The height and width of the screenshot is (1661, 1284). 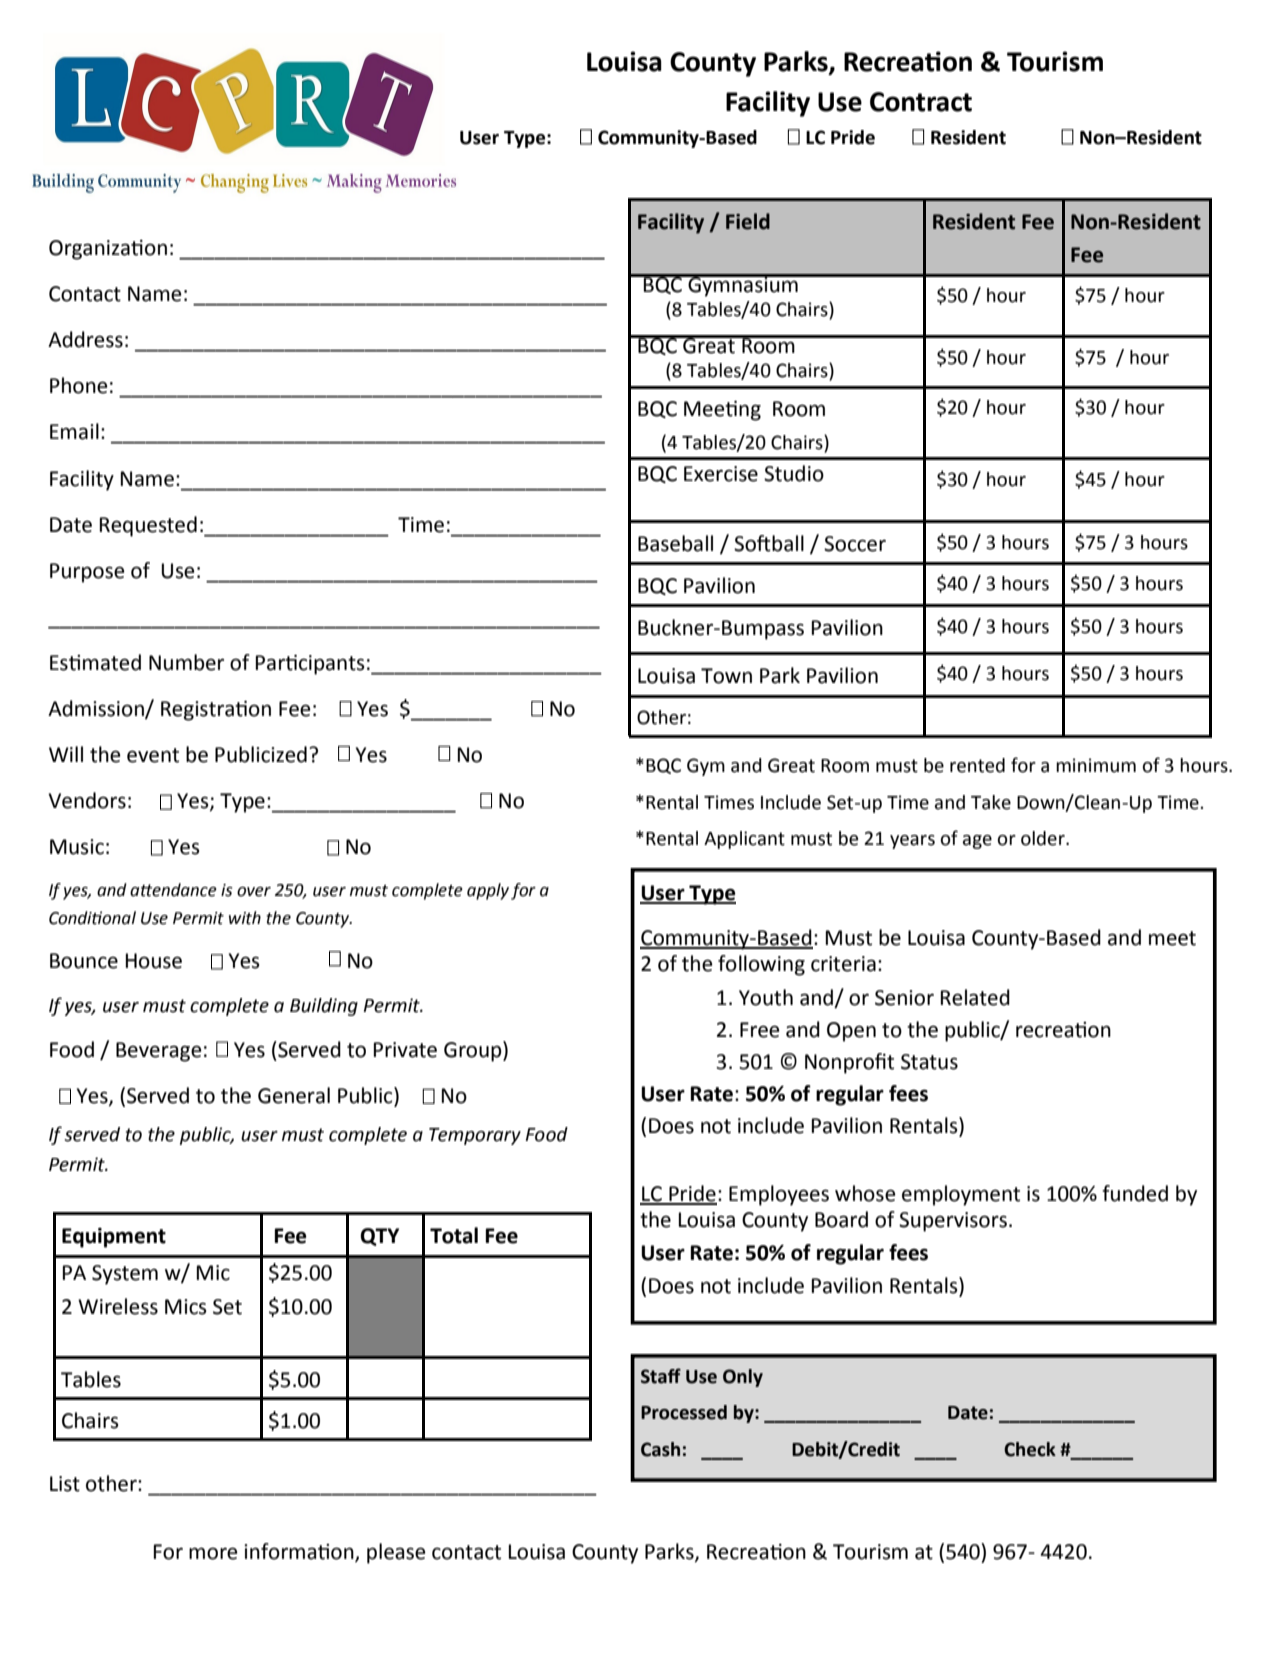 I want to click on Field, so click(x=748, y=221).
